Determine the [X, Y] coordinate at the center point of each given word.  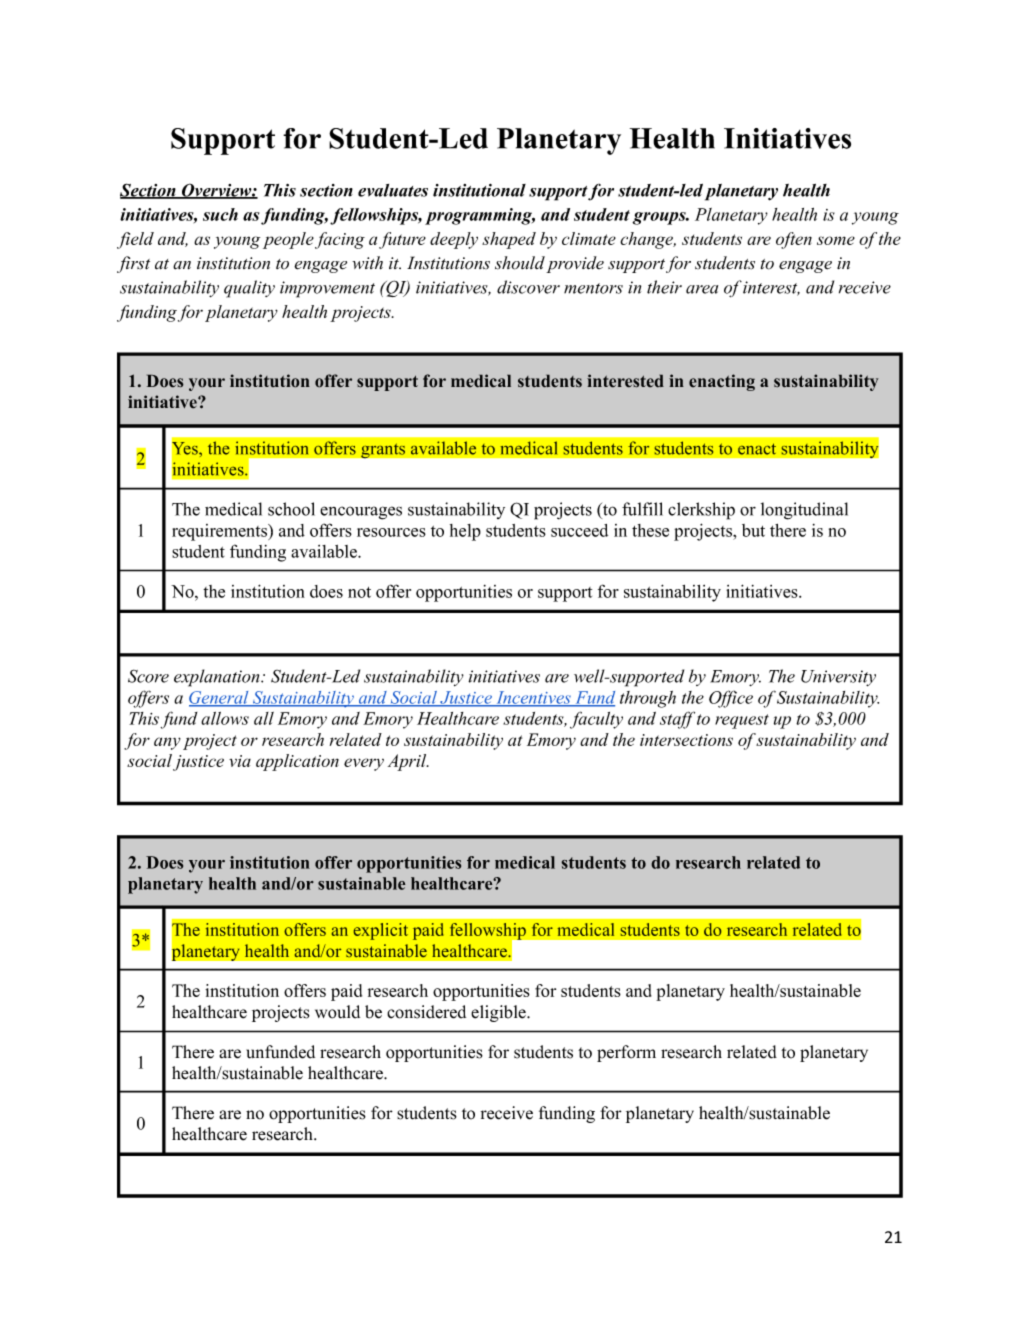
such [220, 214]
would [337, 1012]
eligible [499, 1013]
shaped [509, 240]
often [794, 240]
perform [626, 1053]
